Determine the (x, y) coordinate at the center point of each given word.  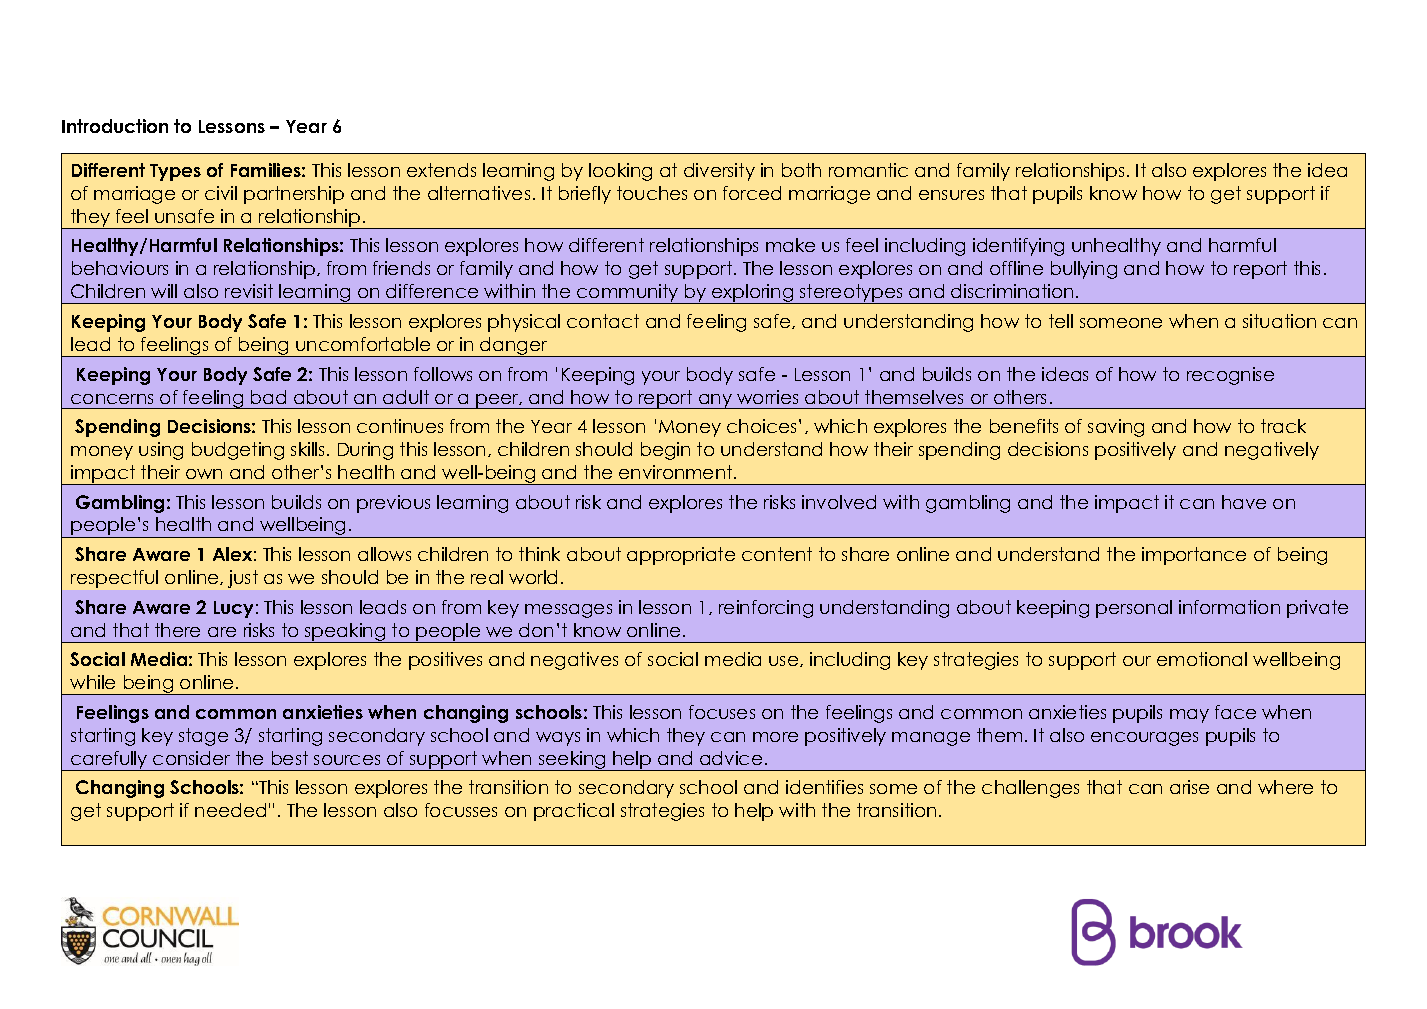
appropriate (681, 556)
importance (1194, 556)
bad (268, 397)
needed (230, 810)
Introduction (115, 126)
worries (767, 397)
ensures (951, 195)
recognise (1230, 376)
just (243, 579)
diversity (719, 172)
